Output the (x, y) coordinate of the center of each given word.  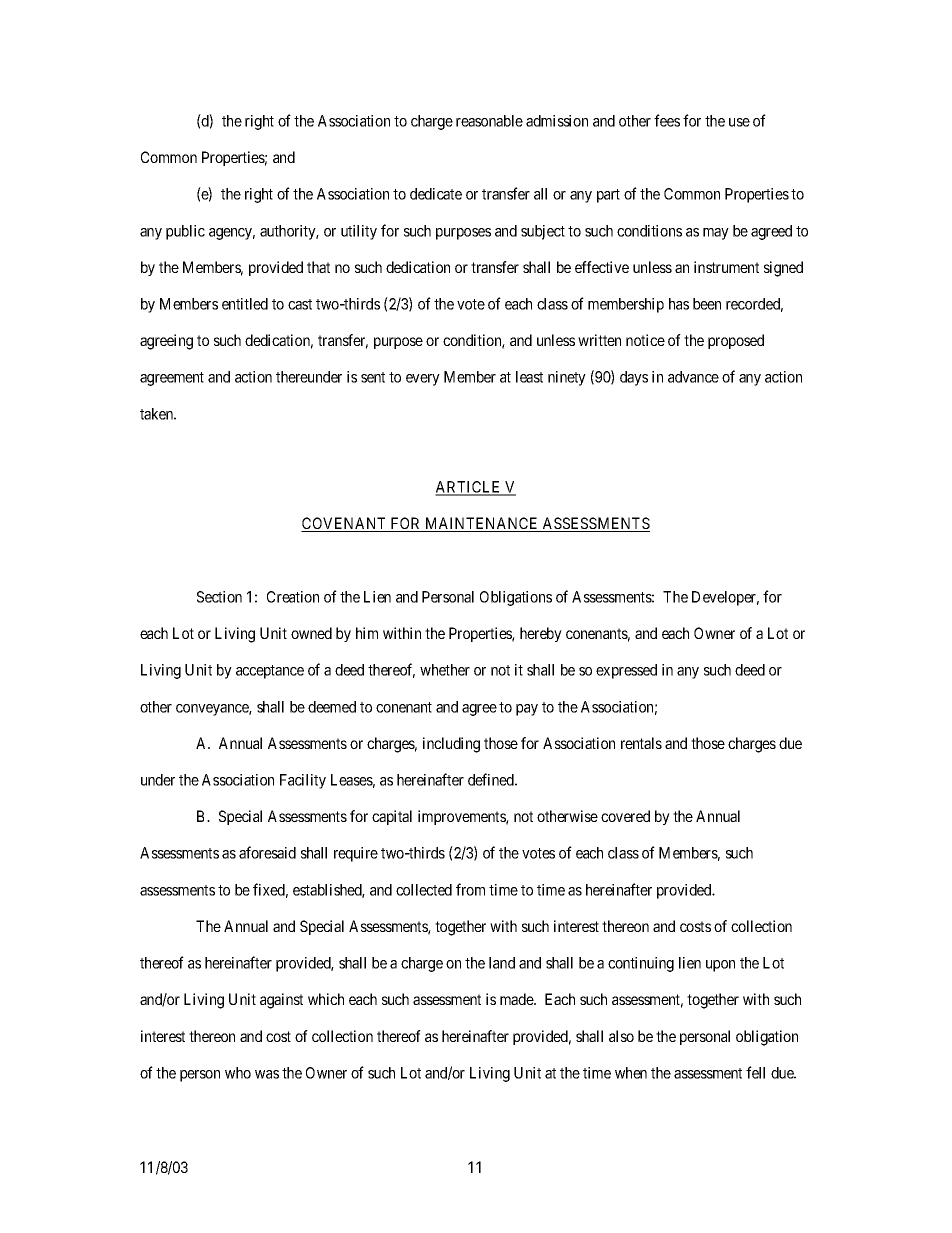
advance (693, 377)
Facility (303, 781)
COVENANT (345, 524)
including (451, 745)
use (739, 122)
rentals (641, 743)
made (517, 999)
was (267, 1074)
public (185, 232)
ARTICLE (469, 488)
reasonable (489, 121)
